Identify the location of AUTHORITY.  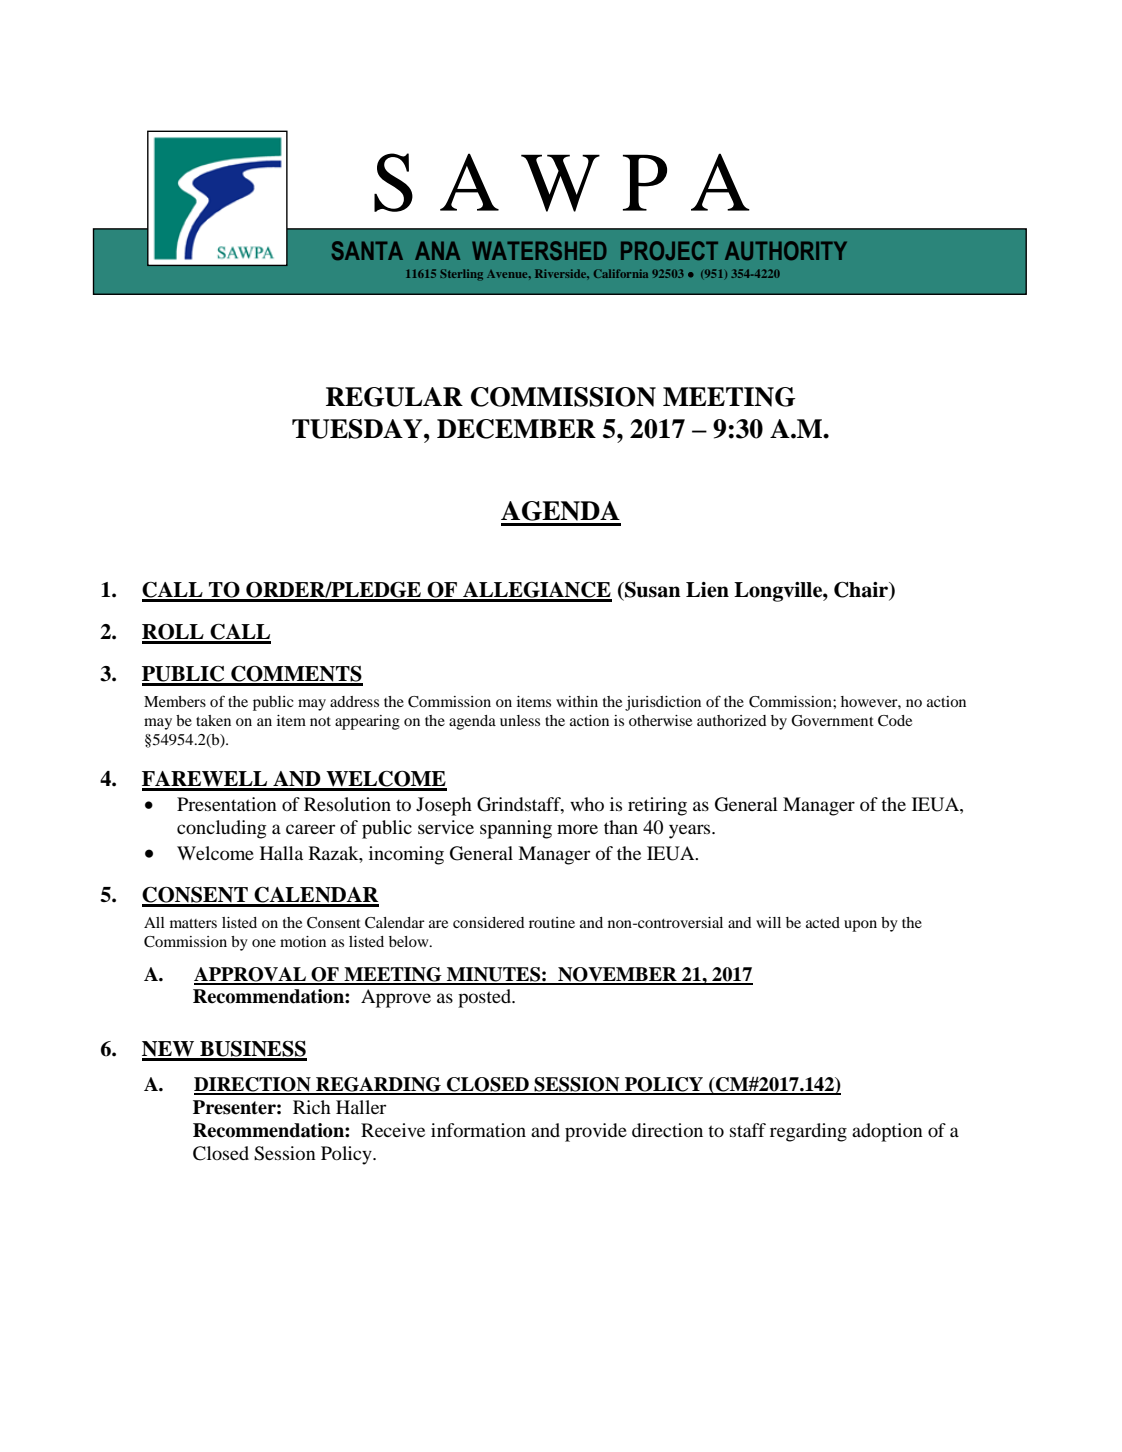
(786, 250).
